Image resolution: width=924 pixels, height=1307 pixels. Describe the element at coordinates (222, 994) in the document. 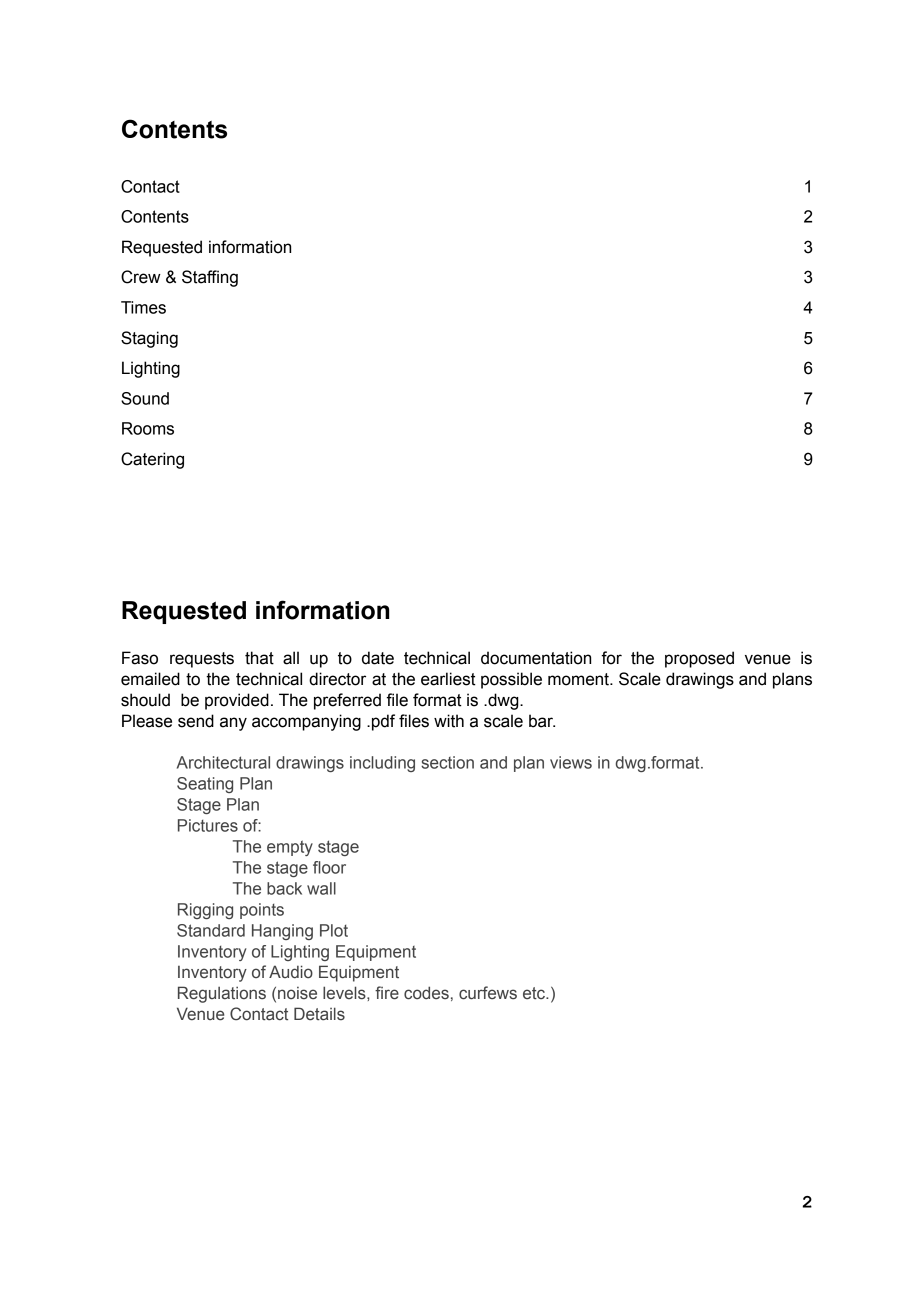

I see `Regulations` at that location.
